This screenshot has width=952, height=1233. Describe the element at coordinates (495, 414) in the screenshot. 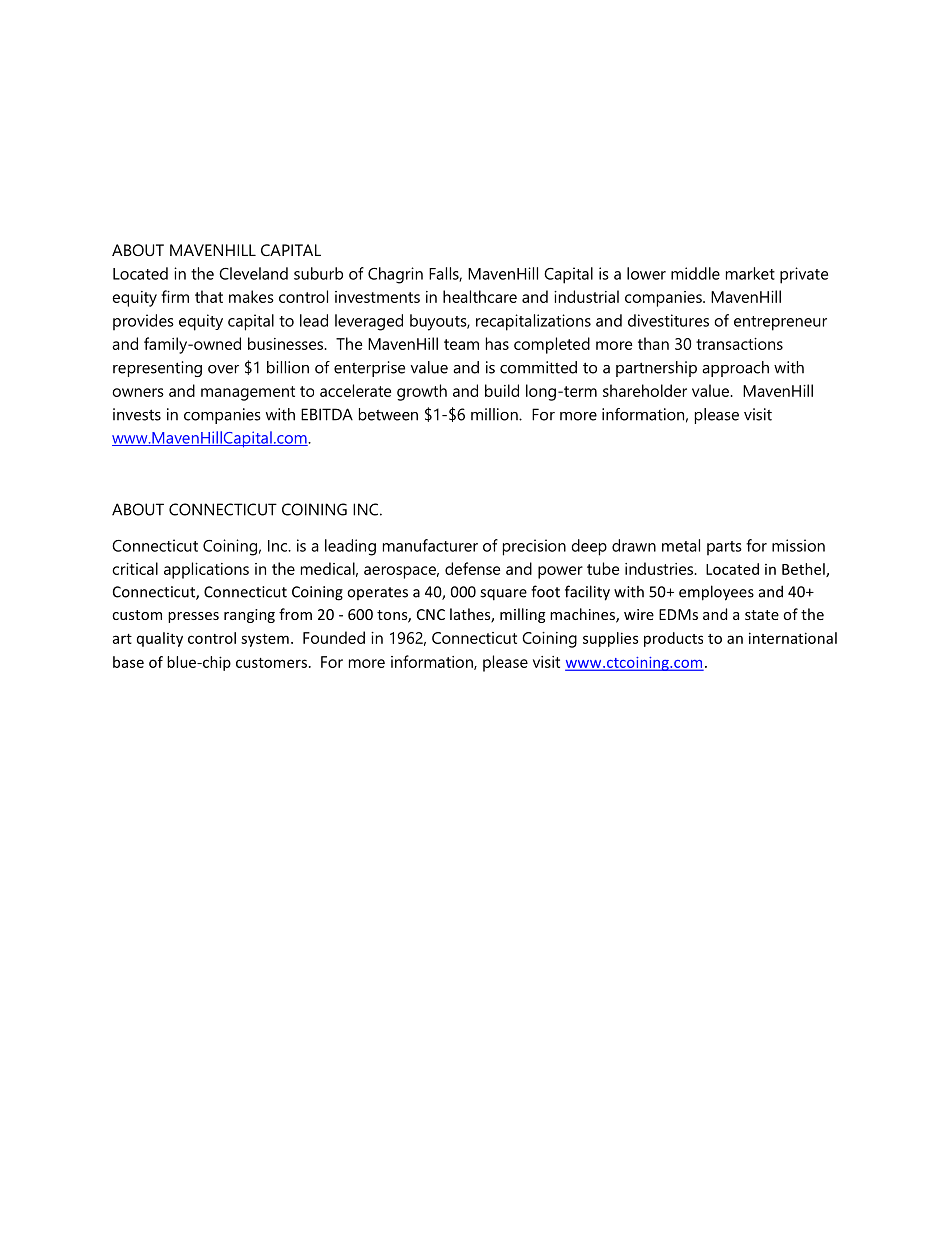

I see `million` at that location.
